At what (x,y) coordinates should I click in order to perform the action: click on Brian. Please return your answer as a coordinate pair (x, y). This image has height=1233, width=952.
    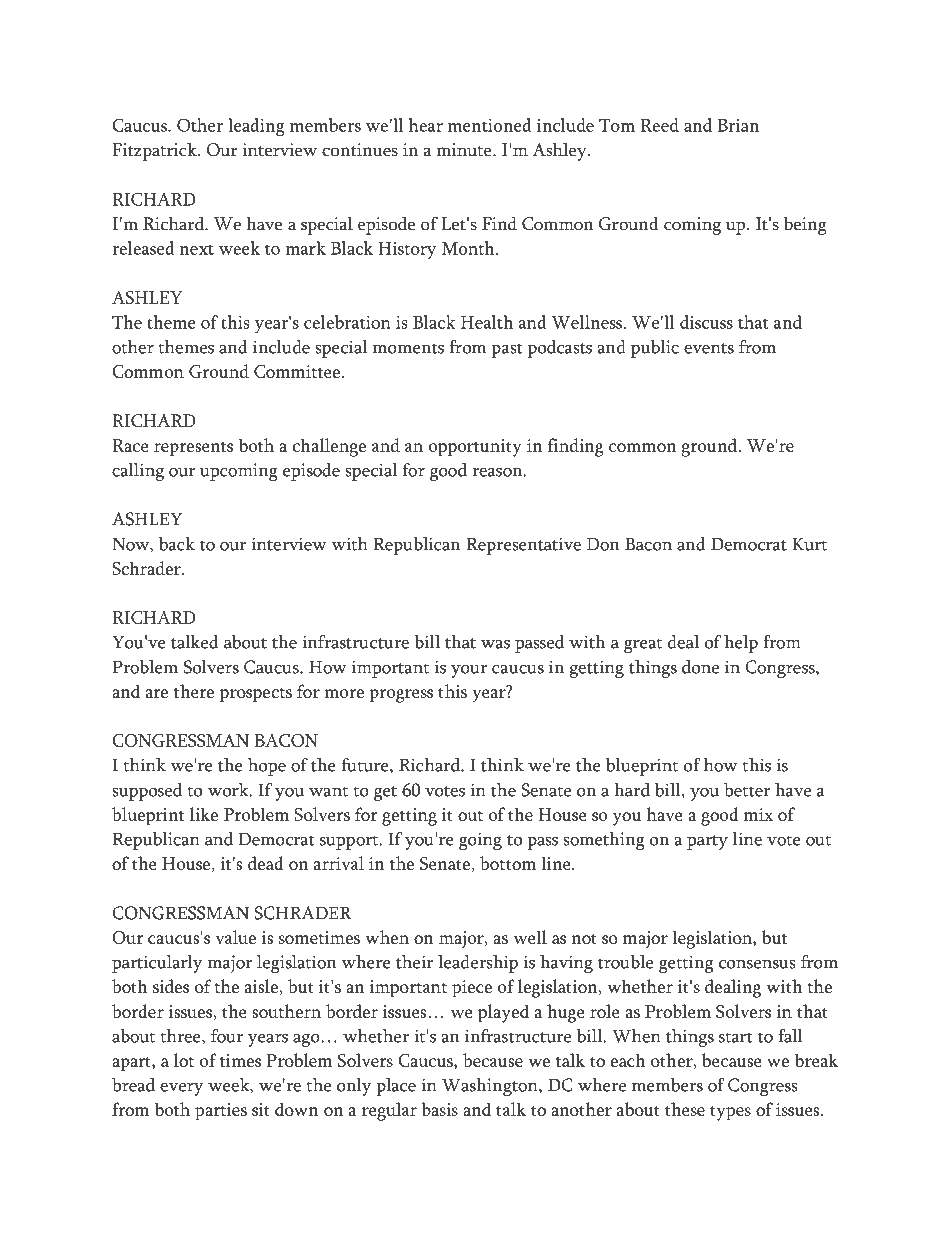
    Looking at the image, I should click on (738, 125).
